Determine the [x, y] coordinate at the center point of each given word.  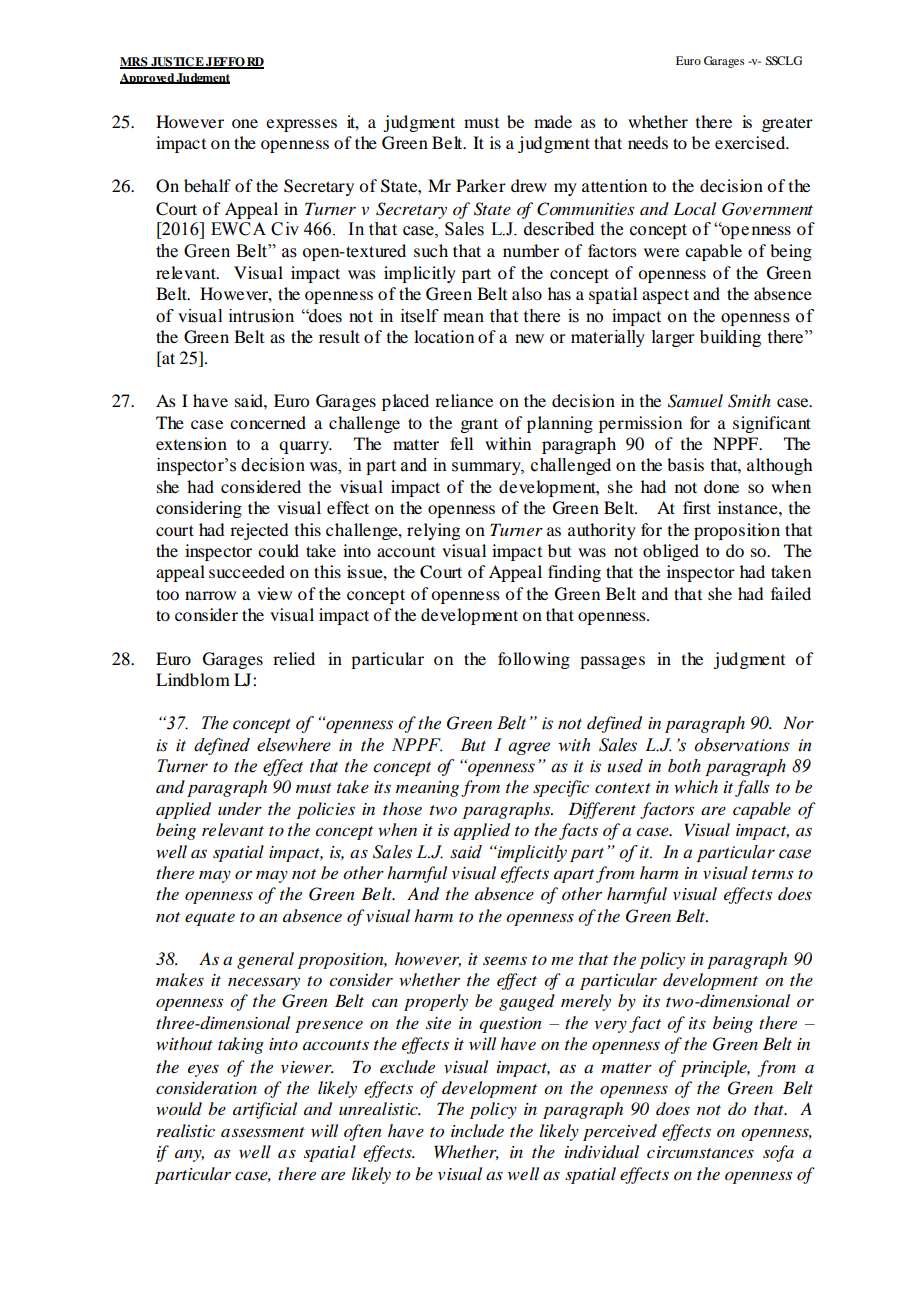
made [553, 121]
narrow [210, 595]
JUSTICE [177, 63]
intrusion [261, 316]
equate [210, 919]
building [730, 338]
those [402, 808]
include [477, 1130]
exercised [751, 142]
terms [772, 874]
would [179, 1109]
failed [791, 593]
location [444, 336]
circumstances [700, 1152]
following [534, 660]
